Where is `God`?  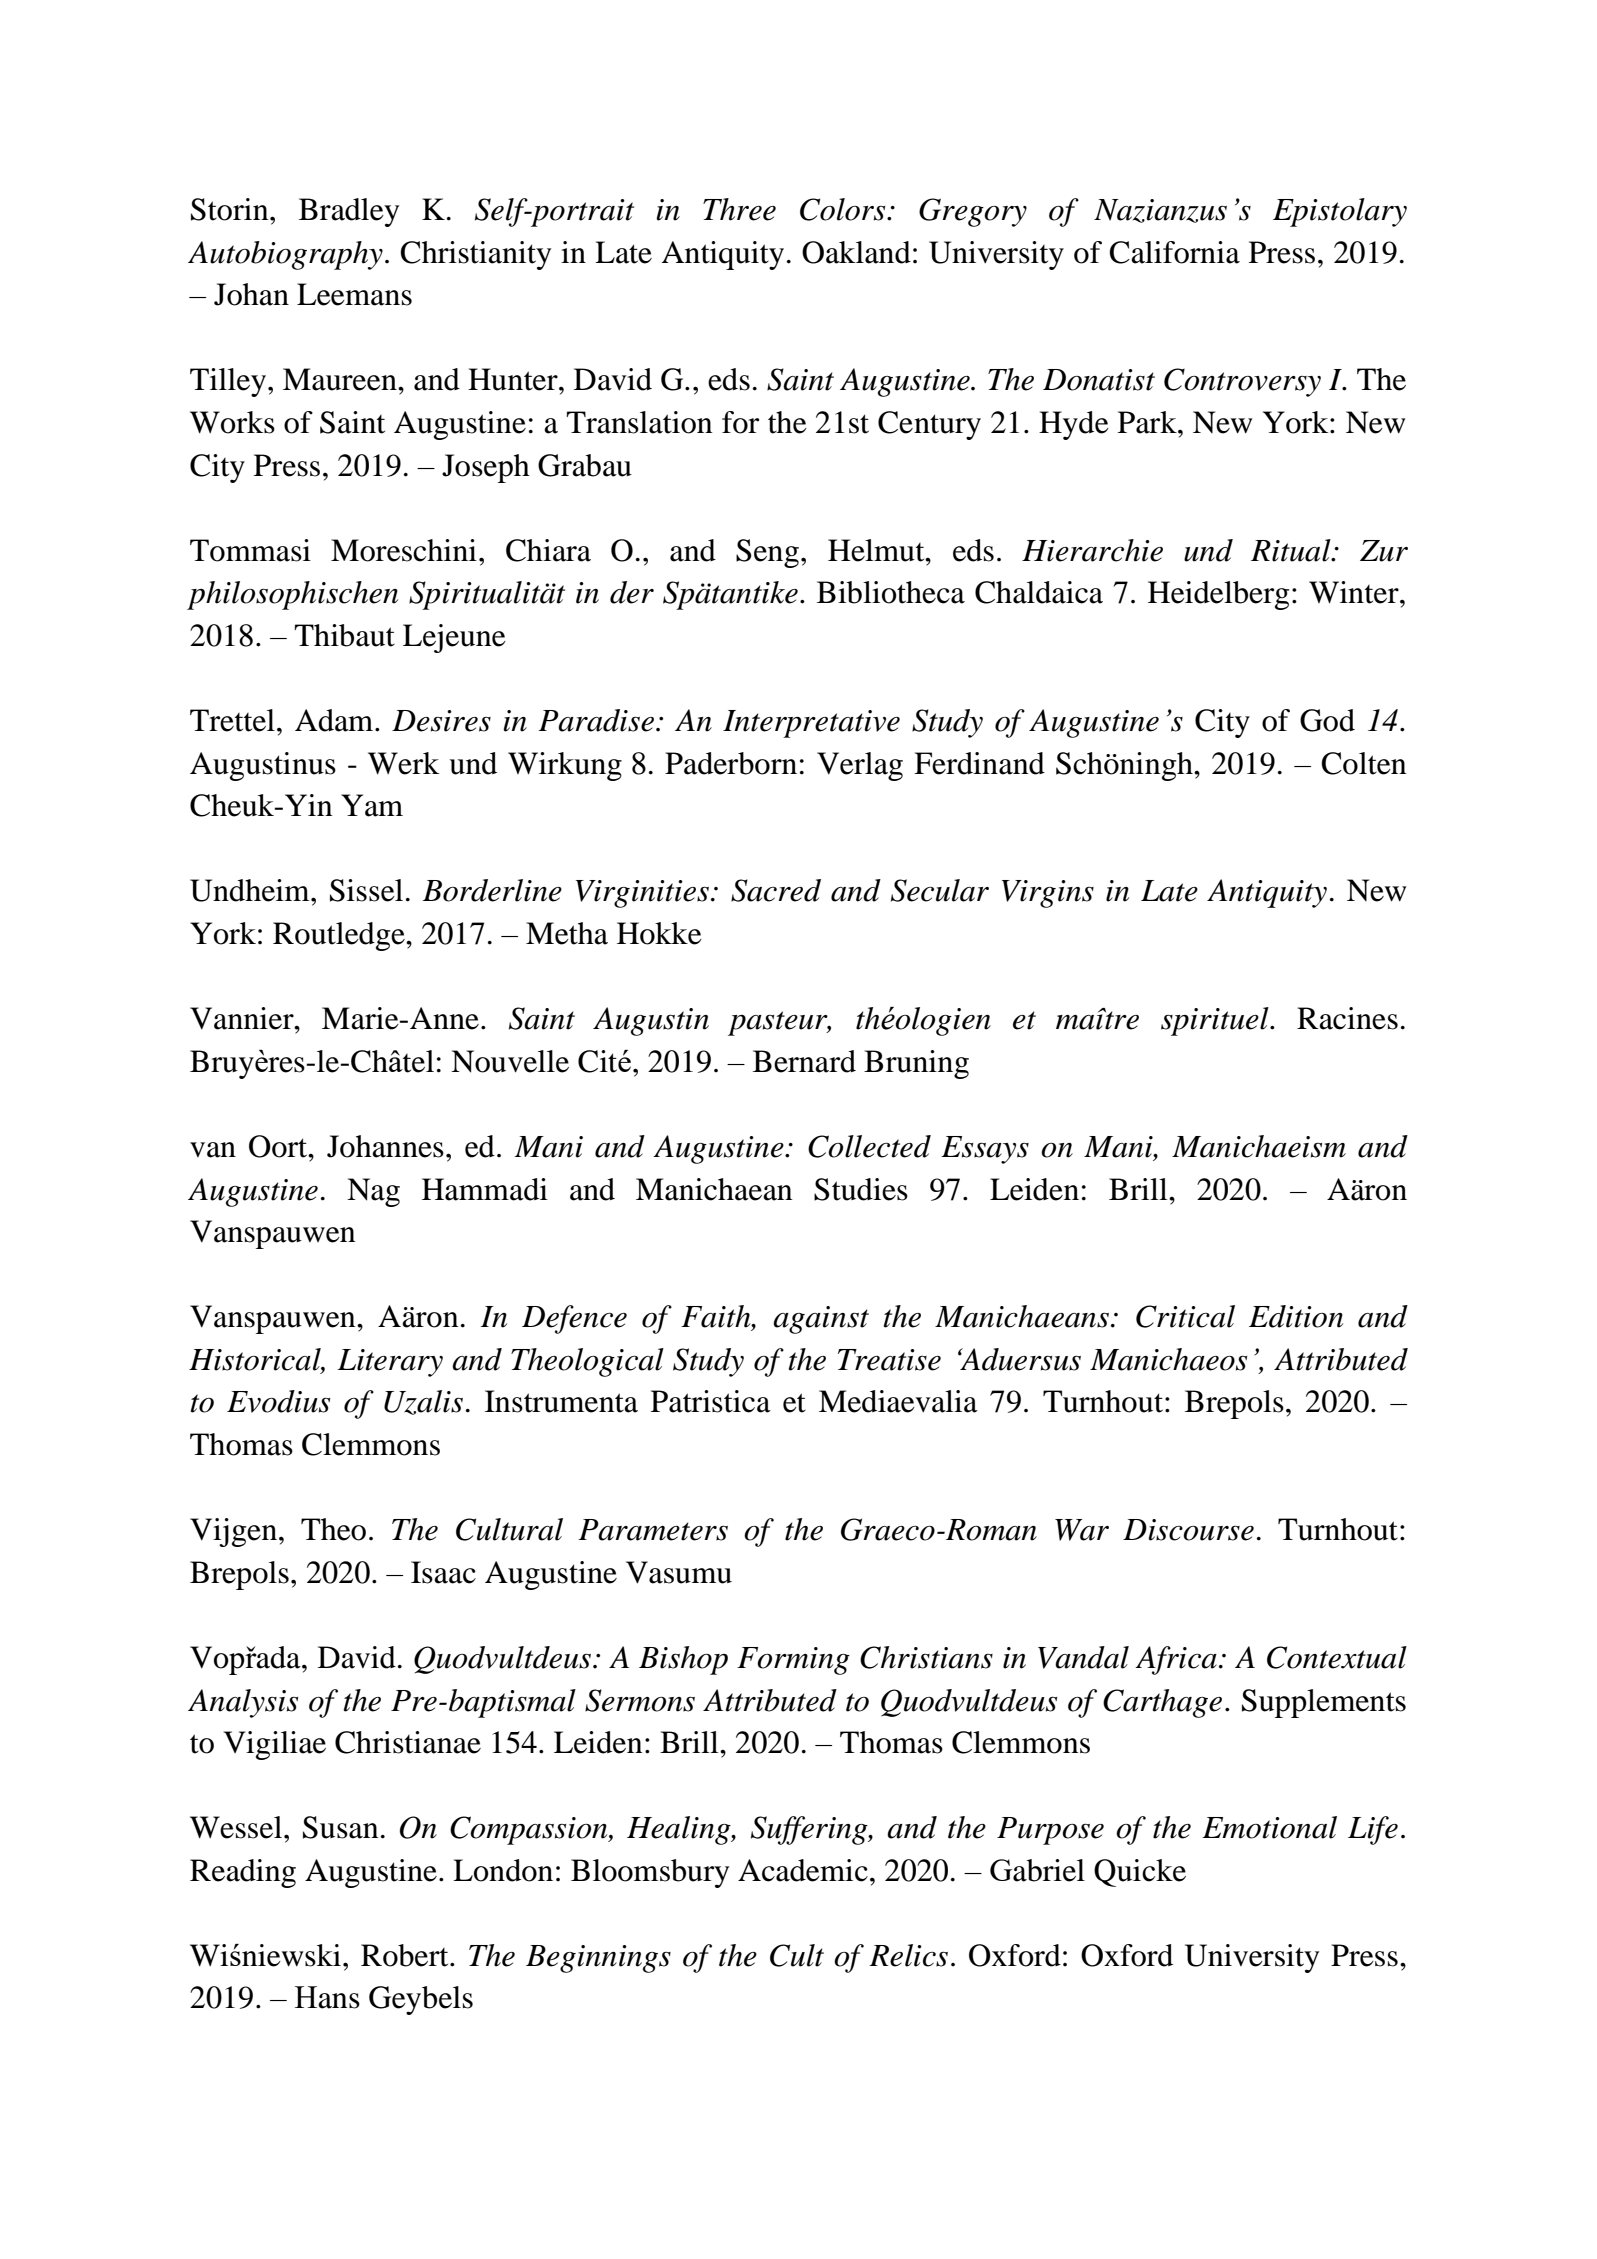
God is located at coordinates (1327, 720).
